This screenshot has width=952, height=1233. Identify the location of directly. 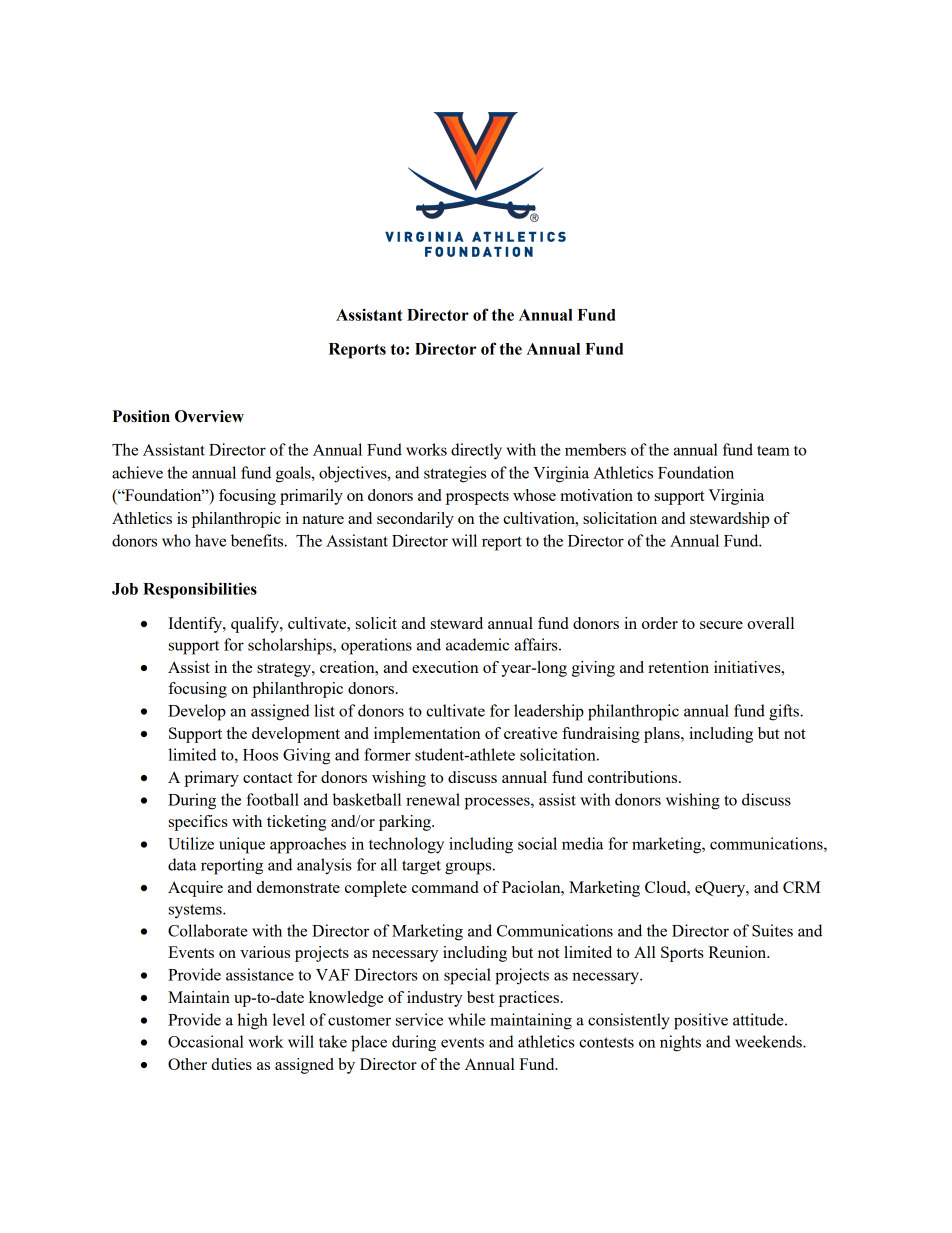
(476, 451).
